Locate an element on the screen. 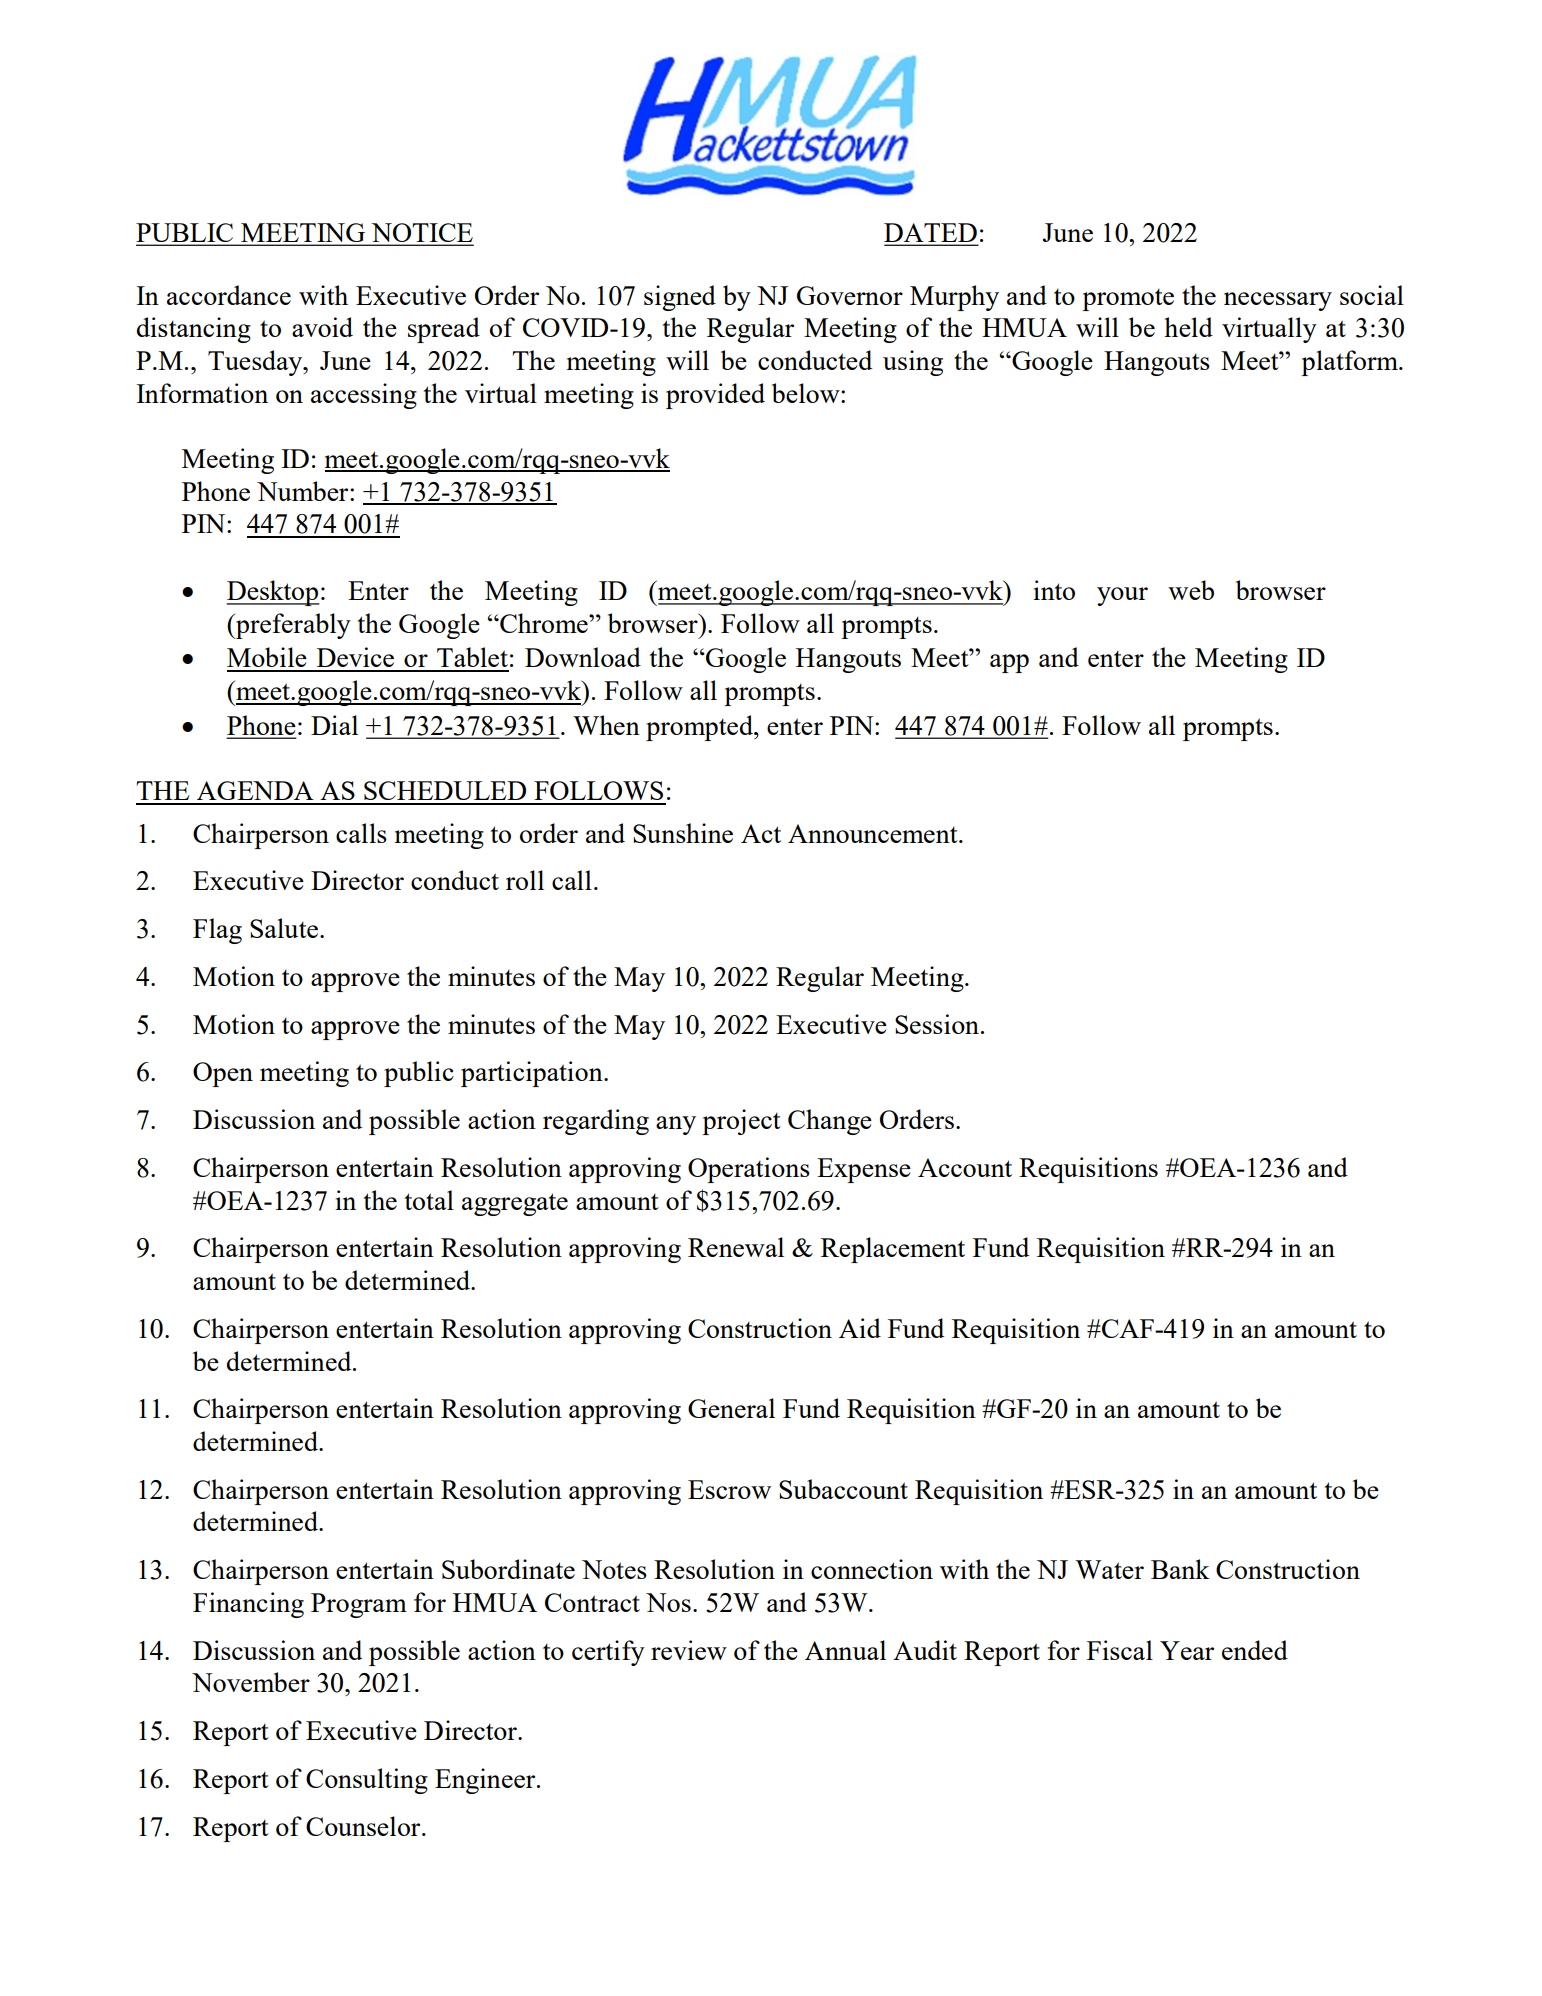  Session is located at coordinates (938, 1024).
